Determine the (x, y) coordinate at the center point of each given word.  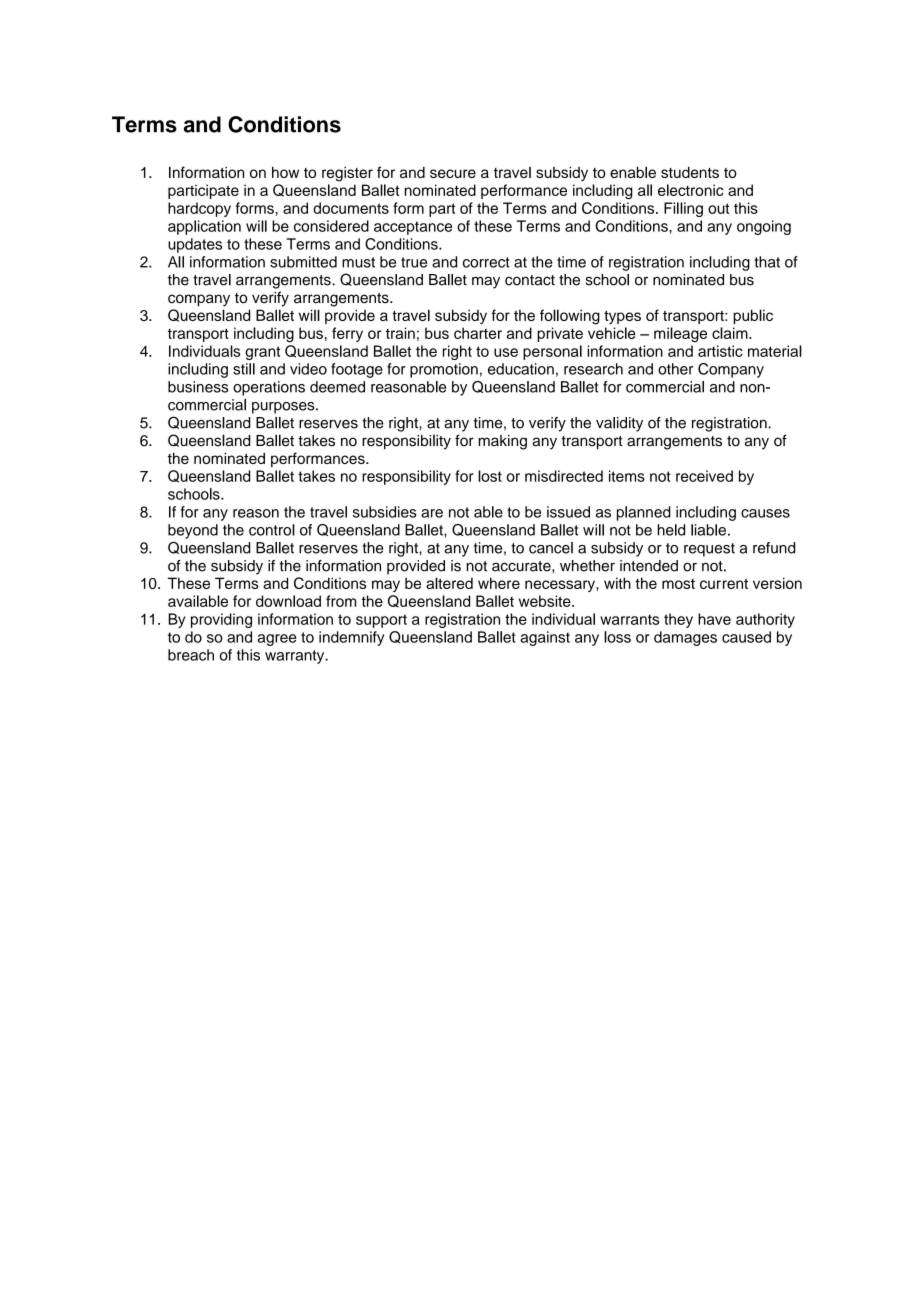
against (545, 638)
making (502, 442)
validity (619, 424)
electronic (691, 190)
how (285, 172)
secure (453, 173)
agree (277, 640)
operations (269, 388)
